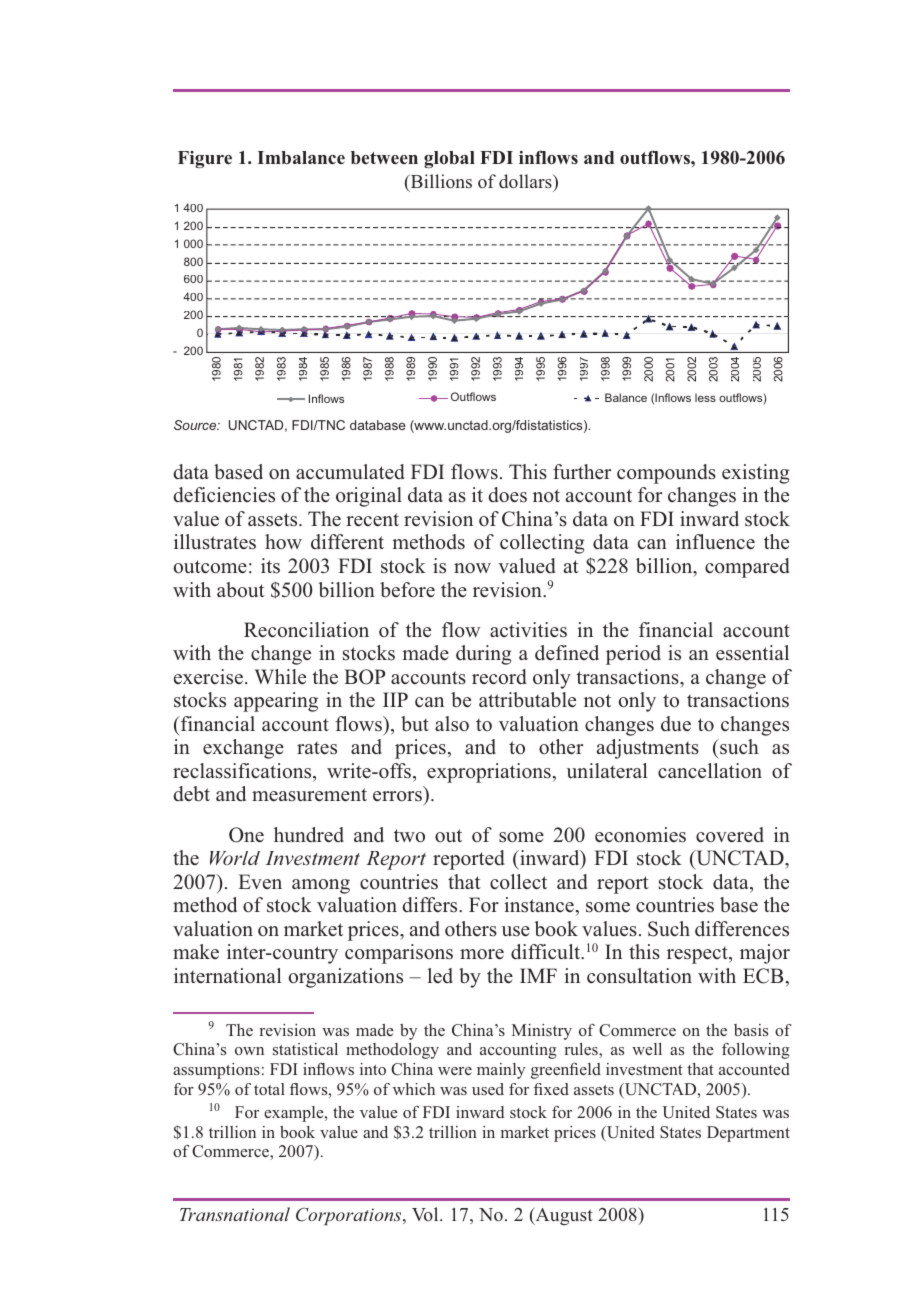 The height and width of the screenshot is (1308, 924). What do you see at coordinates (542, 1032) in the screenshot?
I see `Ministry` at bounding box center [542, 1032].
